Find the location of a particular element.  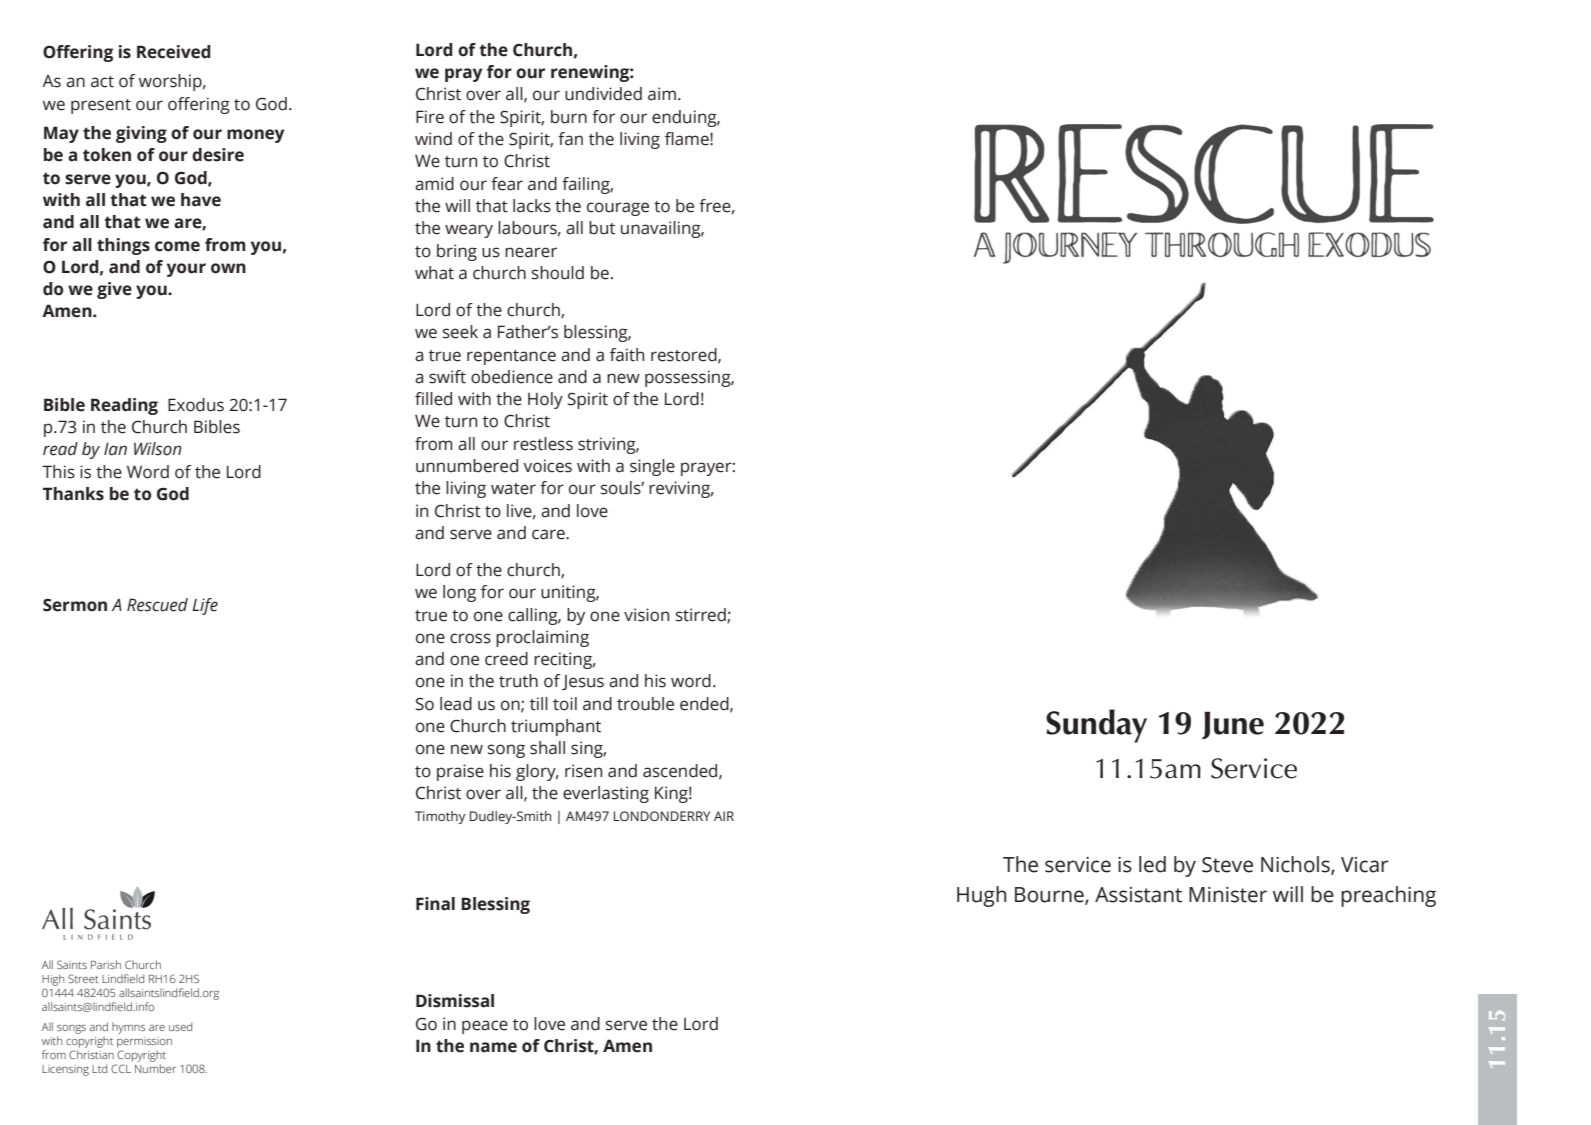

Received is located at coordinates (174, 52).
